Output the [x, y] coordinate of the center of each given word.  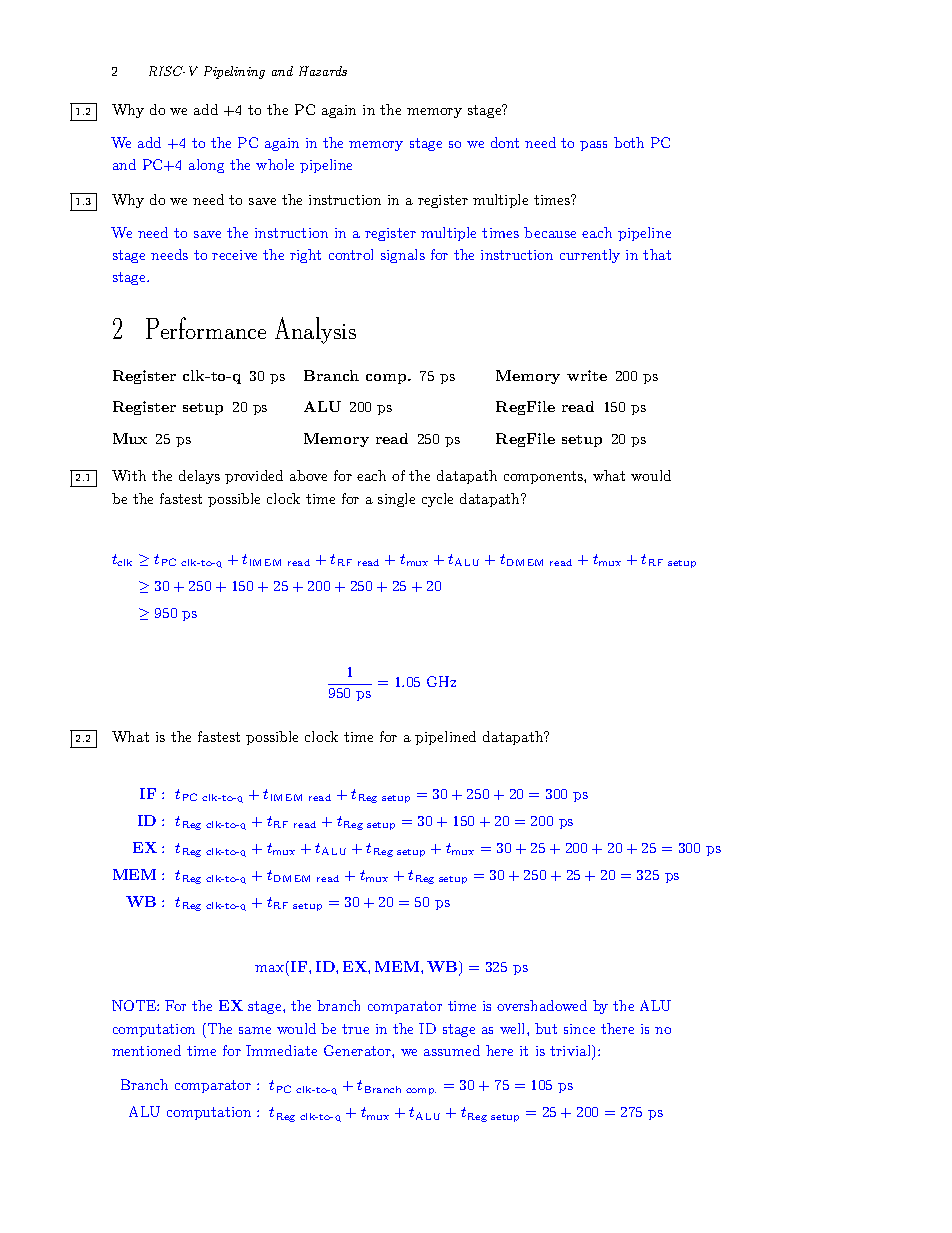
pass [593, 146]
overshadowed [542, 1005]
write [587, 375]
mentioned [146, 1050]
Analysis [315, 330]
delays [199, 477]
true [355, 1029]
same [255, 1030]
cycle [437, 500]
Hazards [323, 71]
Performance [206, 328]
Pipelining [234, 72]
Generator [358, 1050]
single [396, 500]
